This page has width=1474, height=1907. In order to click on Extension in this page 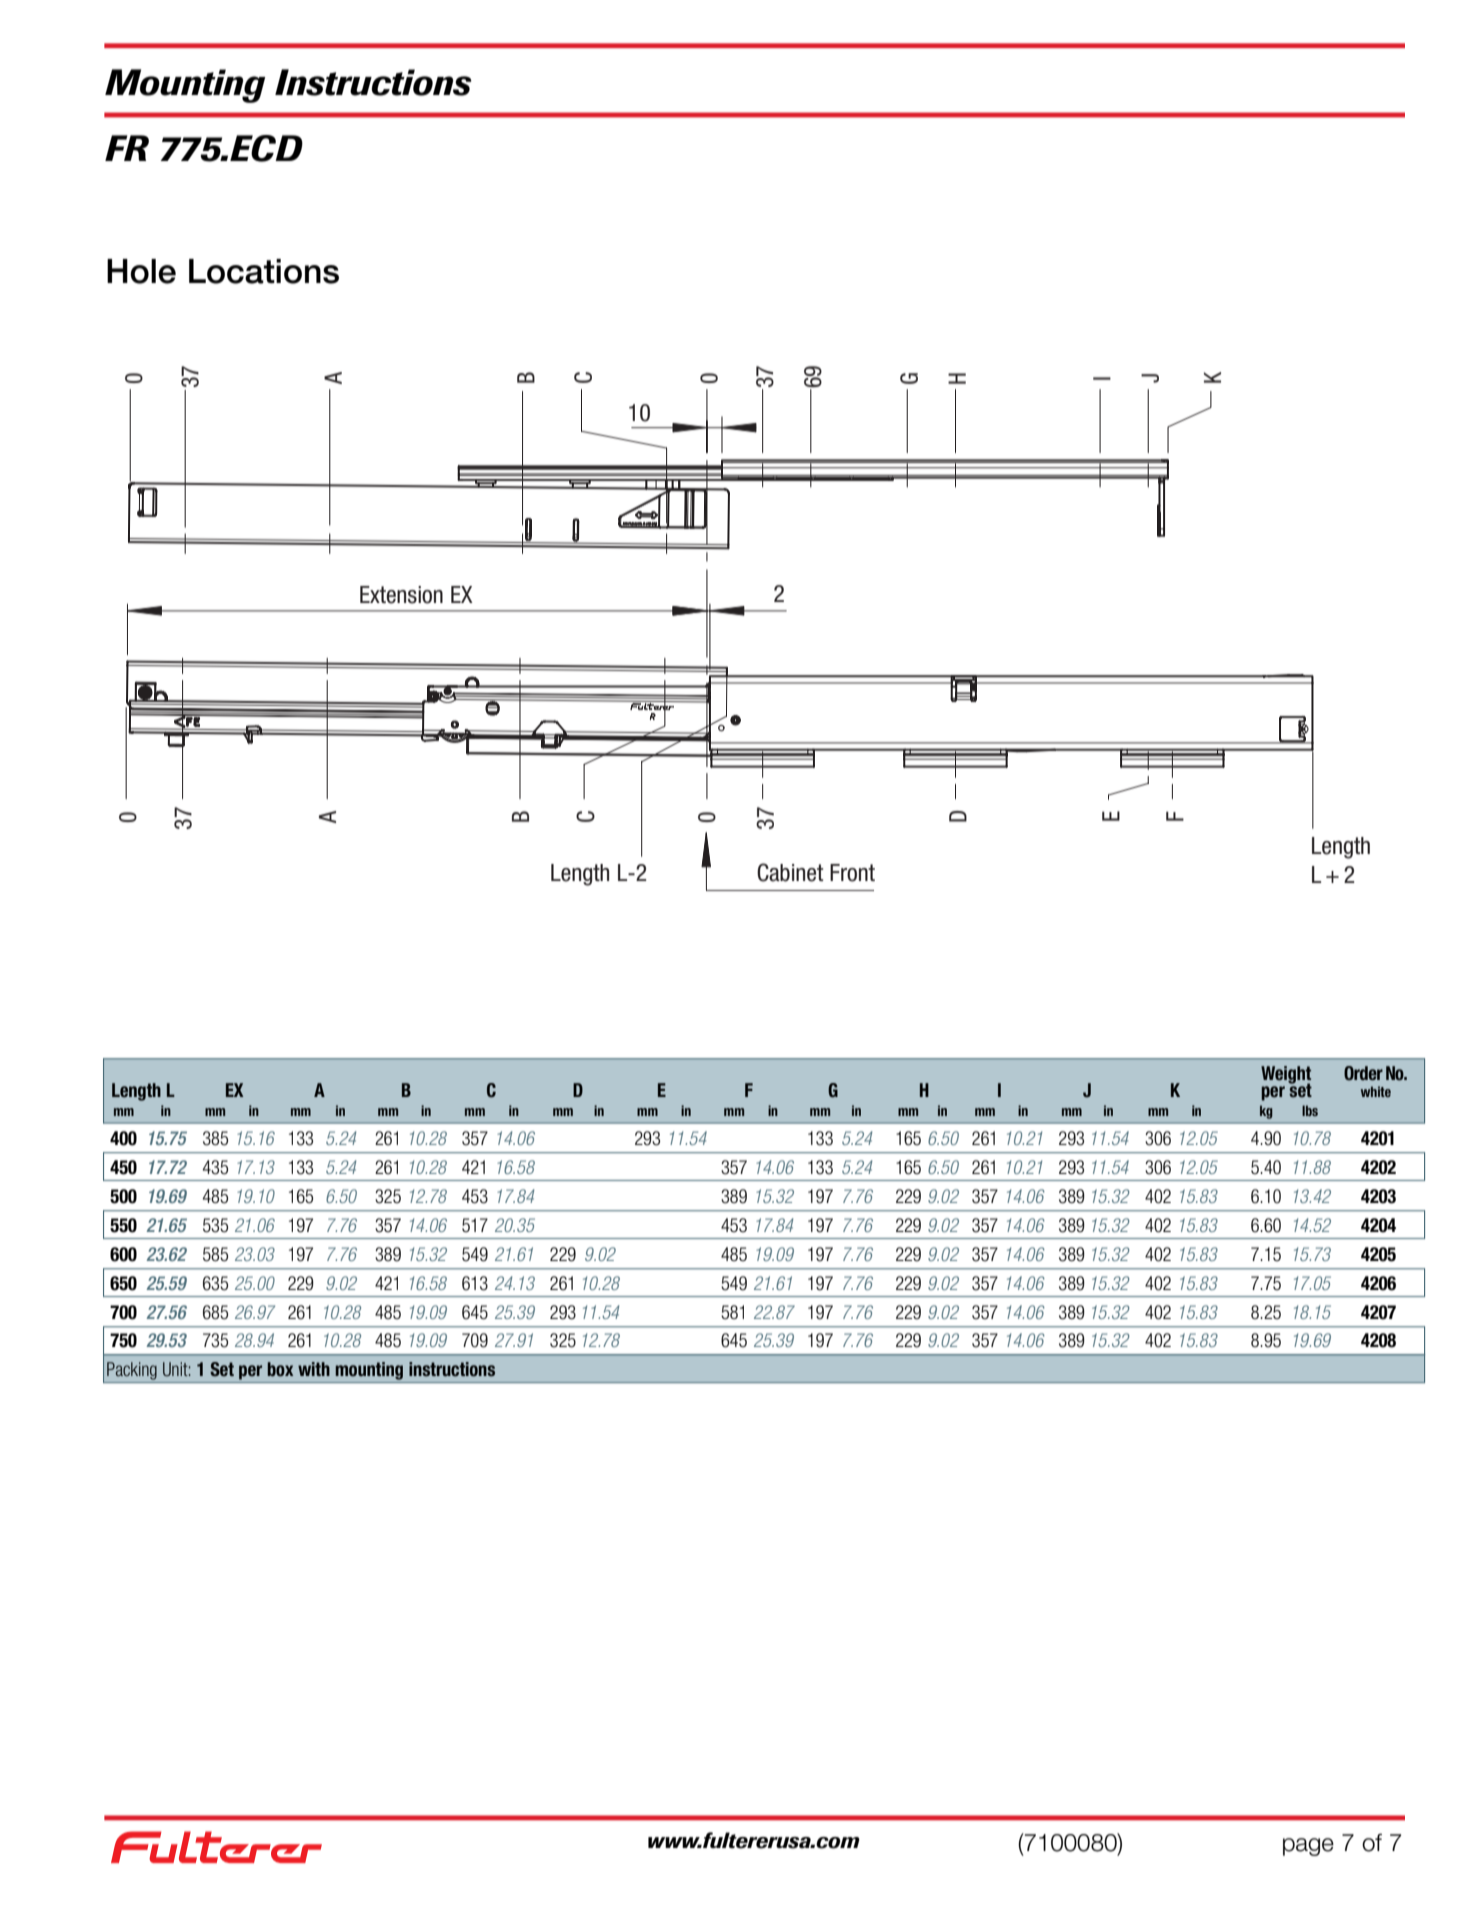, I will do `click(401, 595)`.
